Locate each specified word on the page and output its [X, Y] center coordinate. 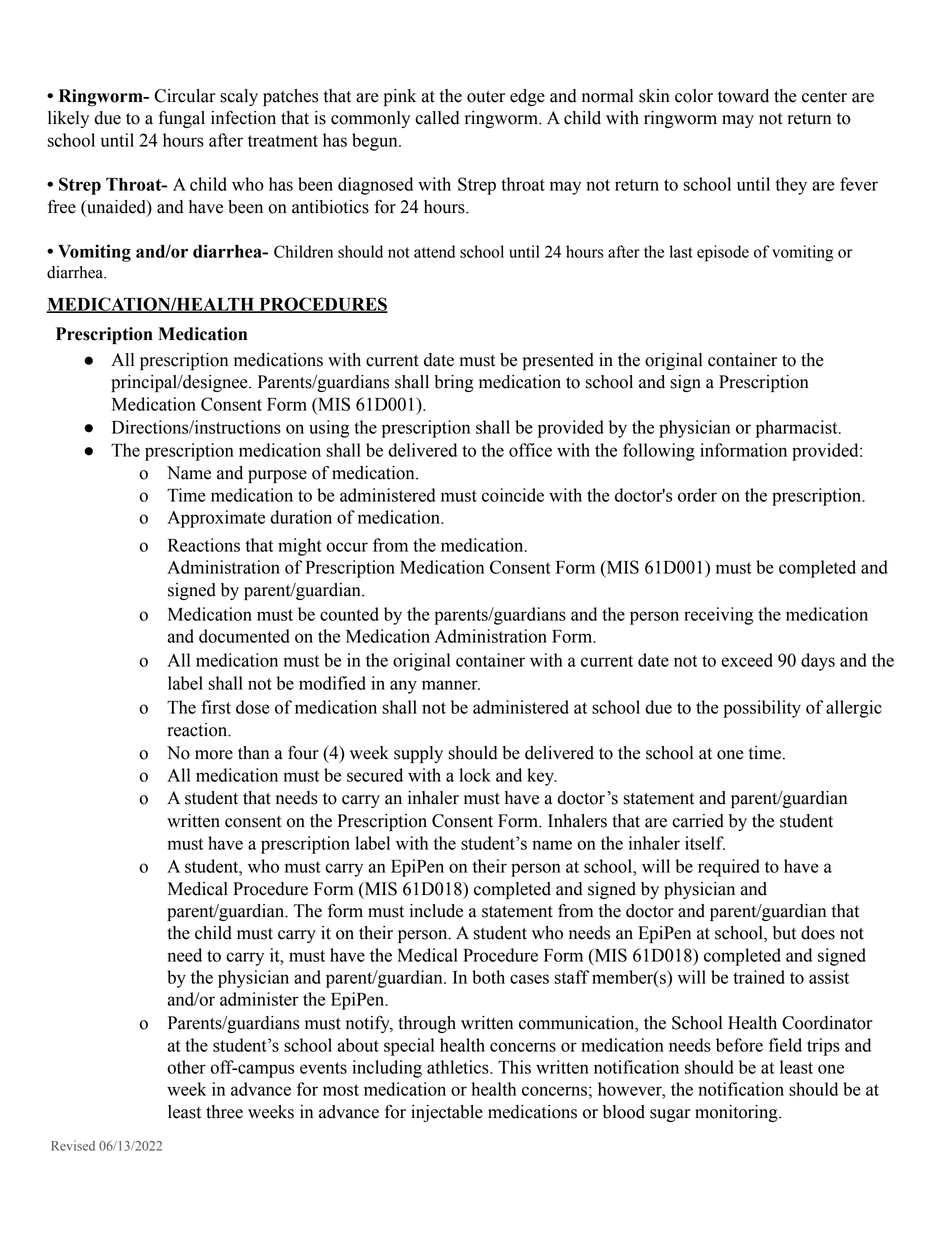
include [436, 911]
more [214, 755]
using [329, 429]
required [729, 868]
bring [454, 383]
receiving [718, 616]
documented [244, 636]
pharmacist [798, 429]
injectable [447, 1113]
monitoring [737, 1113]
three [224, 1112]
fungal [181, 119]
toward [743, 96]
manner [451, 685]
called [437, 118]
